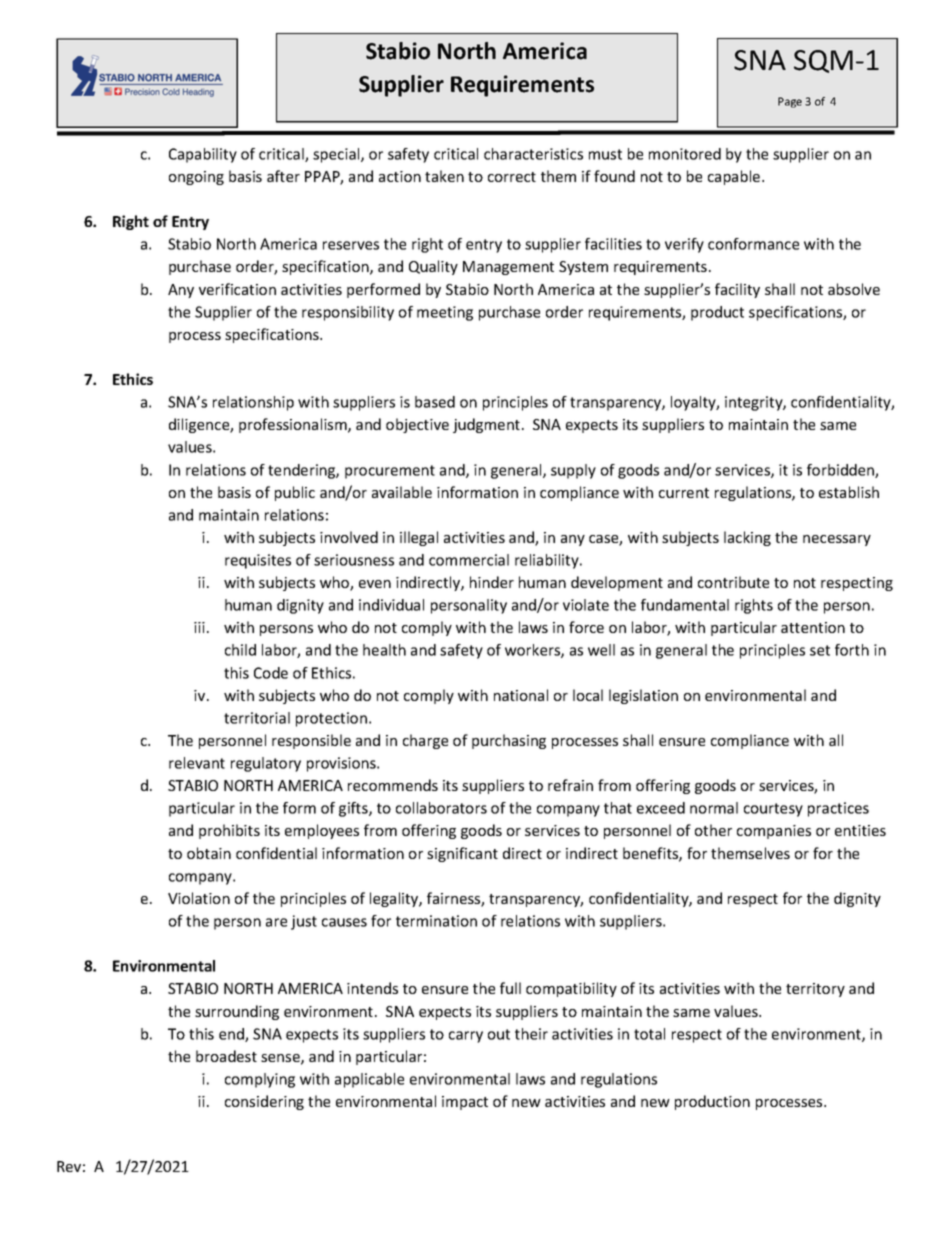  Describe the element at coordinates (815, 990) in the page. I see `territory` at that location.
